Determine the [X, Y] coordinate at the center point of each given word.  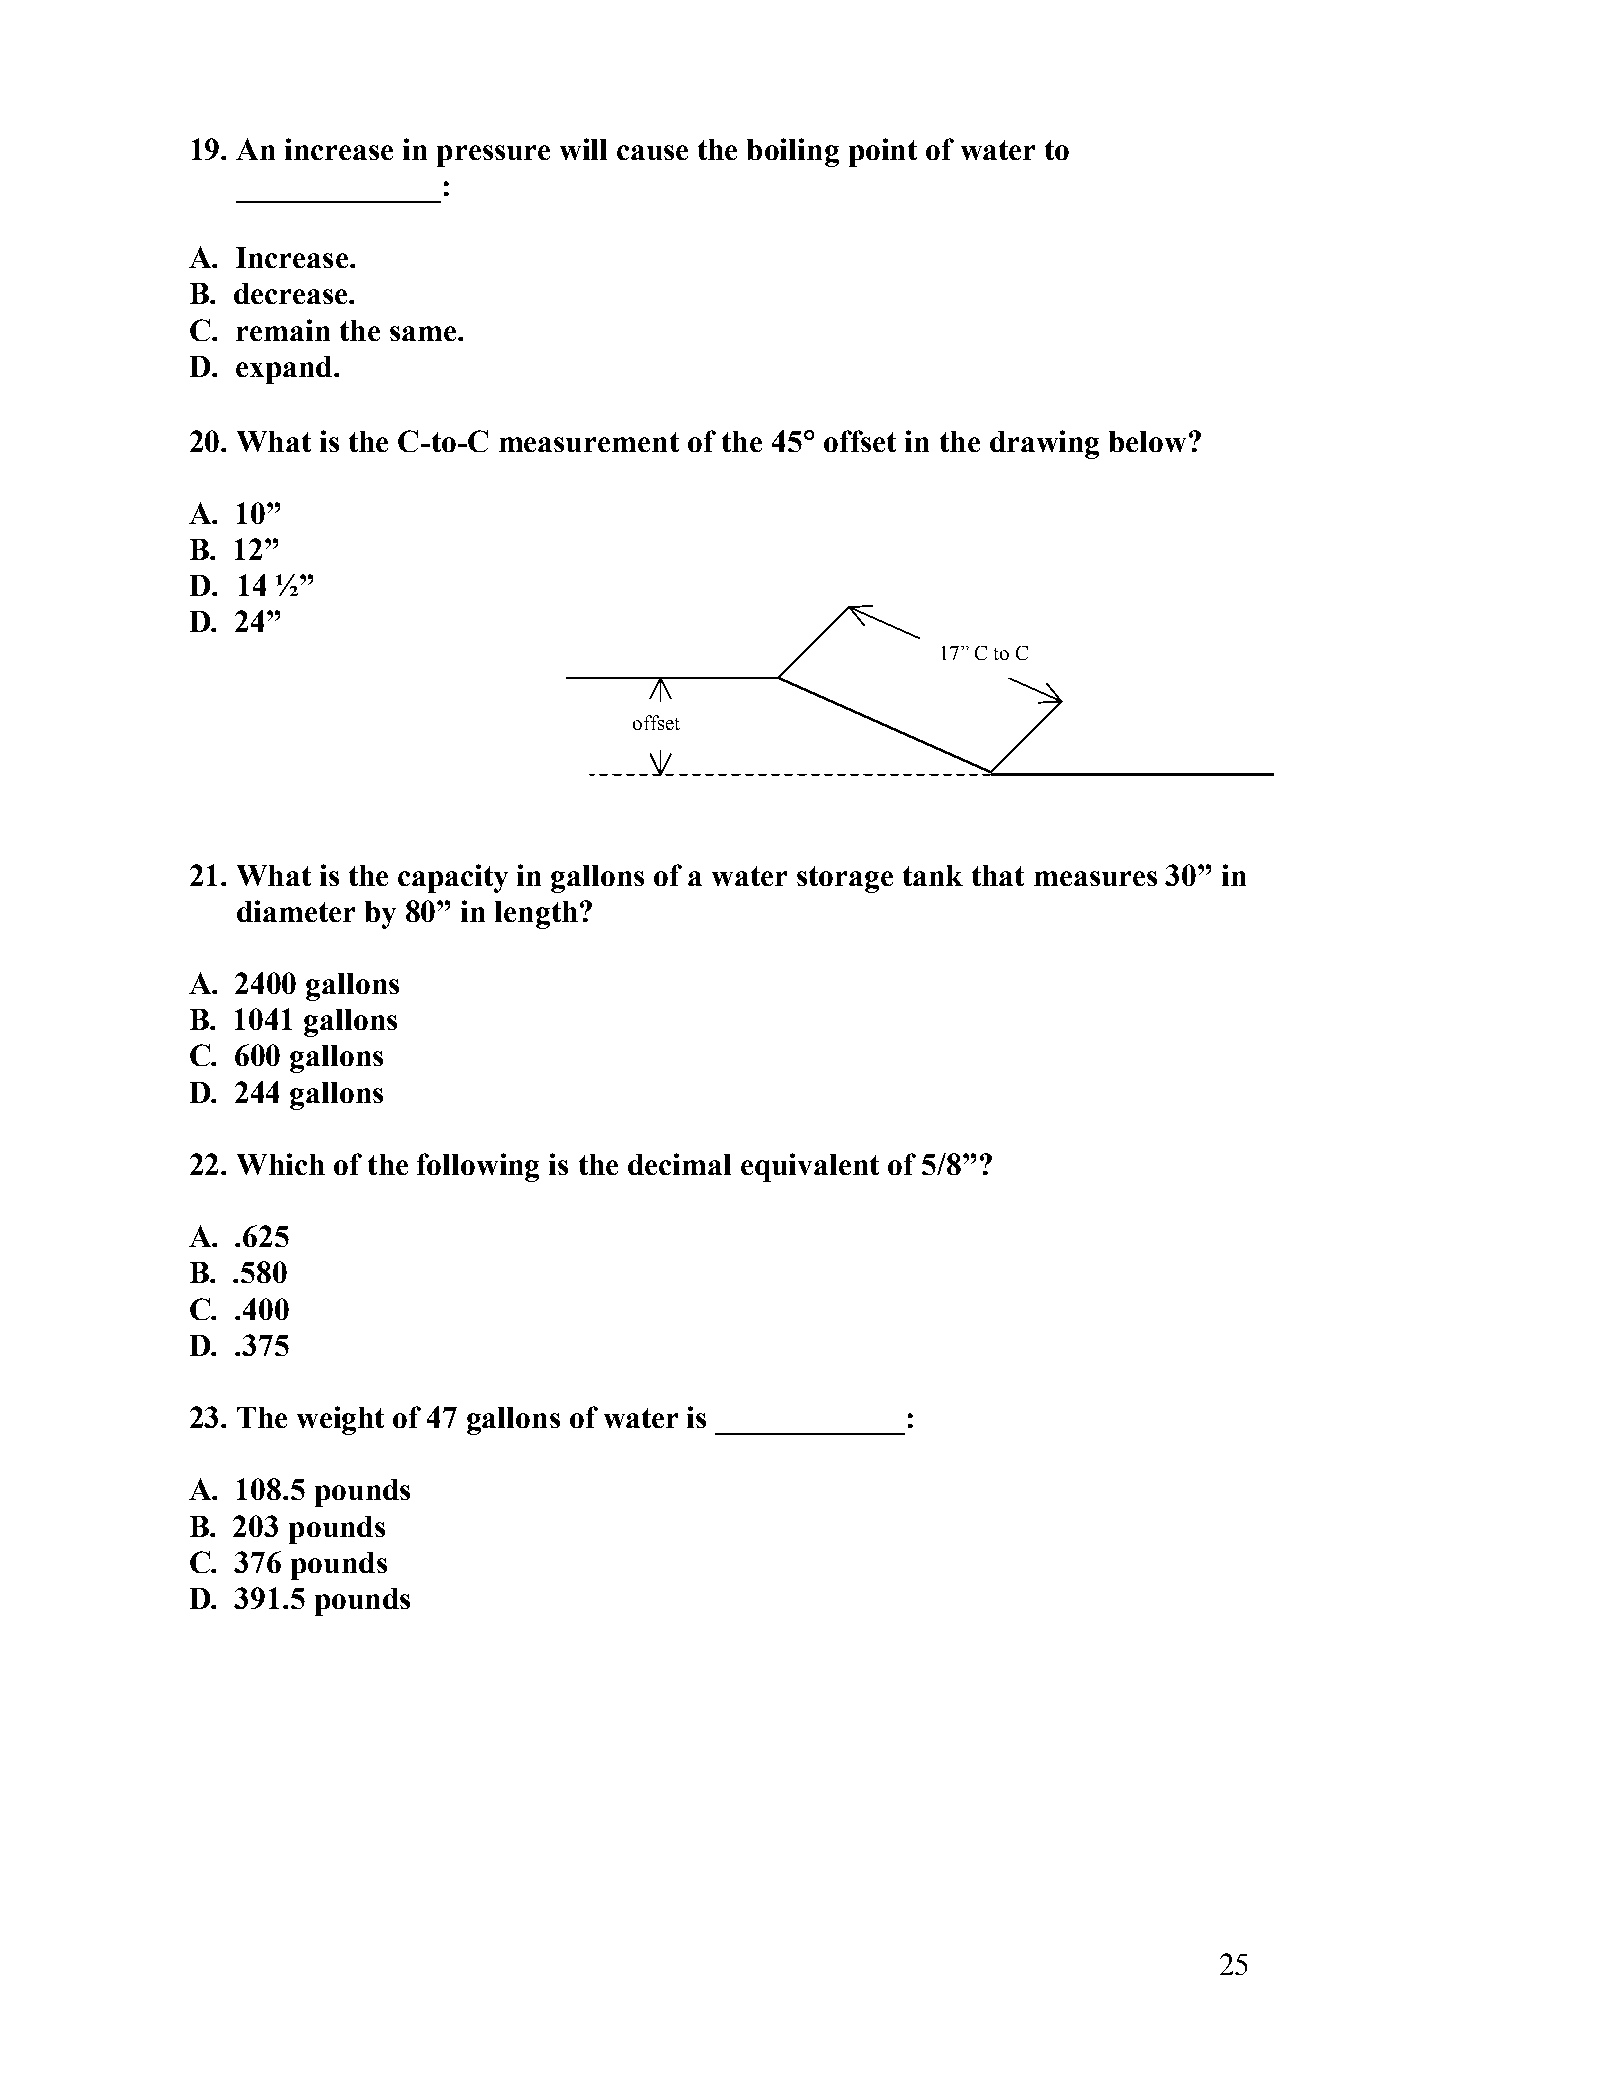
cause [652, 152]
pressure [493, 156]
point [883, 152]
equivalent [810, 1167]
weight [340, 1420]
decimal [679, 1164]
